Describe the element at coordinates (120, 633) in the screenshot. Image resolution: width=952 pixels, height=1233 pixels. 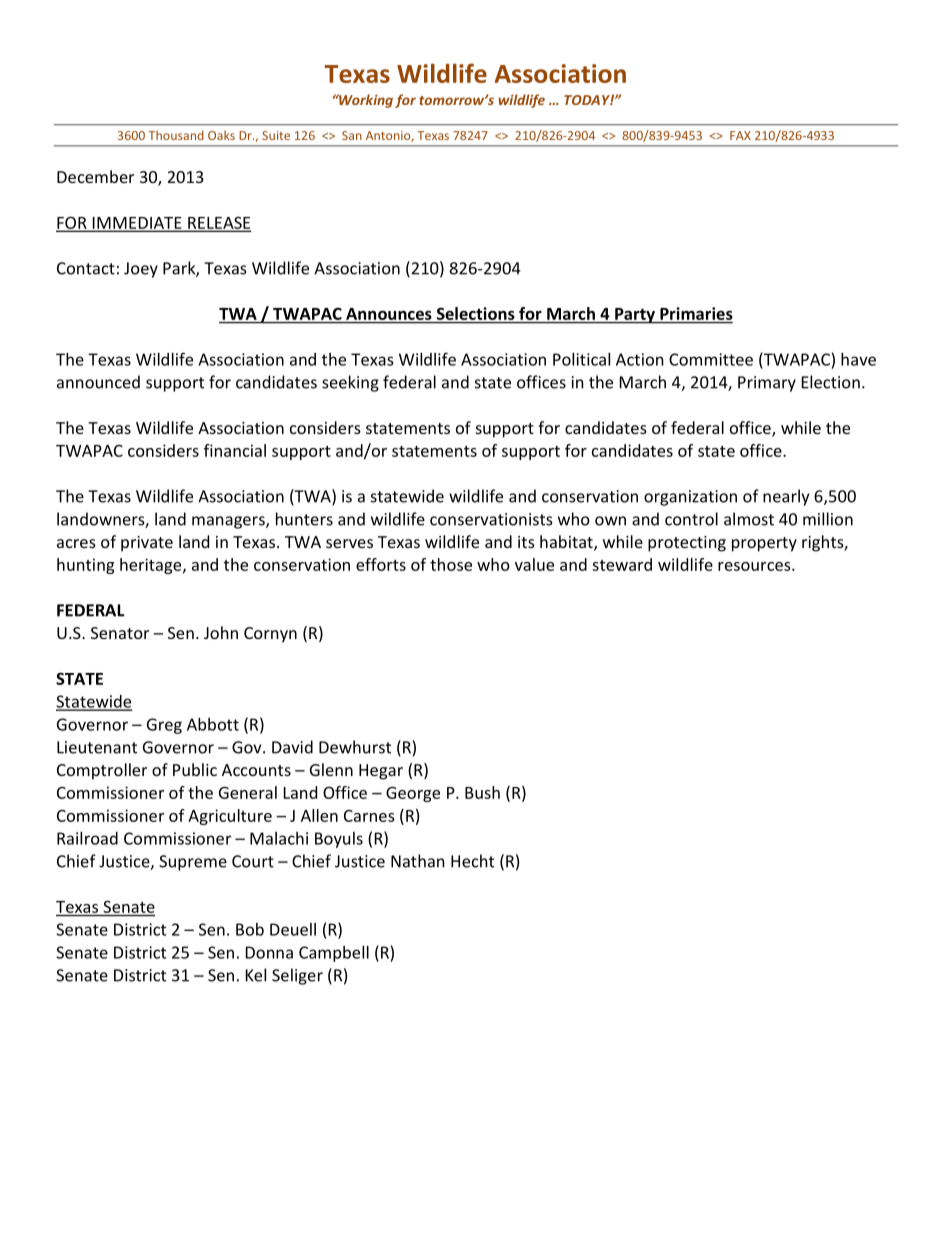
I see `Senator` at that location.
